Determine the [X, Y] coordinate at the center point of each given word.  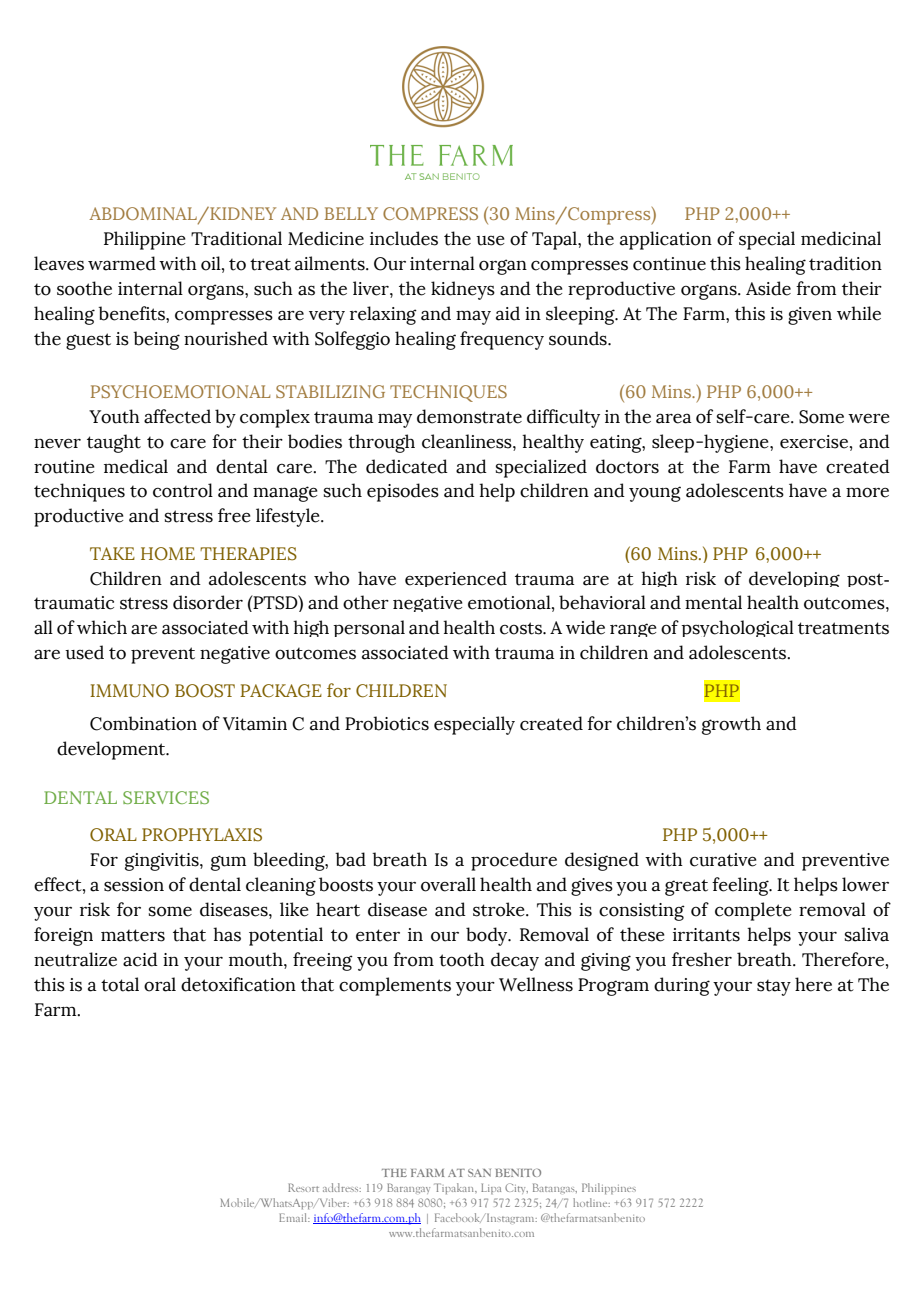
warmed [122, 263]
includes [404, 238]
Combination [143, 723]
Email [294, 1217]
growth [731, 725]
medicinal [841, 238]
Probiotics [387, 723]
